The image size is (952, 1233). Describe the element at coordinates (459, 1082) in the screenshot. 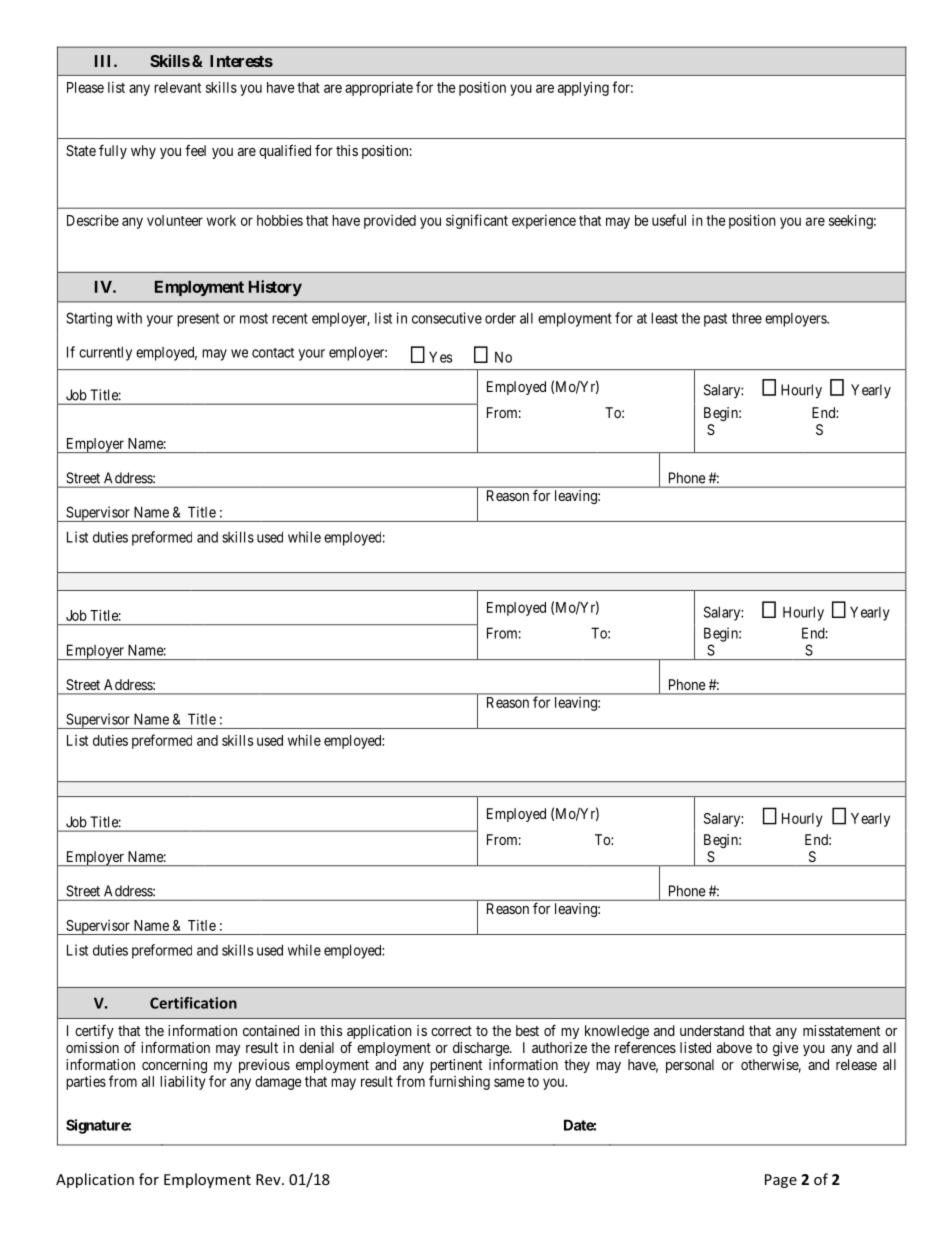

I see `furnishing` at that location.
